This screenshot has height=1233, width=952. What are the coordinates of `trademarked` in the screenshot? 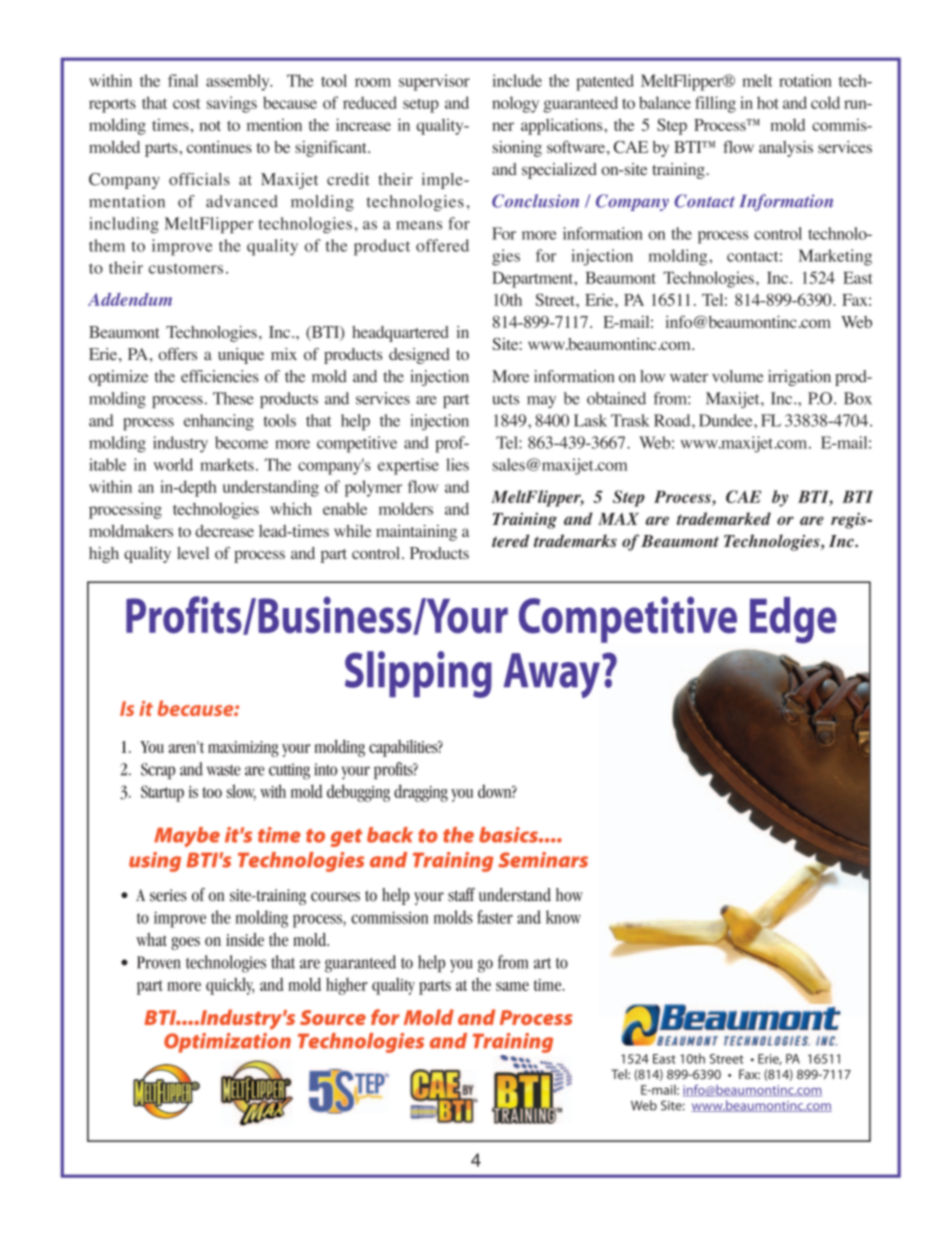 It's located at (724, 518).
